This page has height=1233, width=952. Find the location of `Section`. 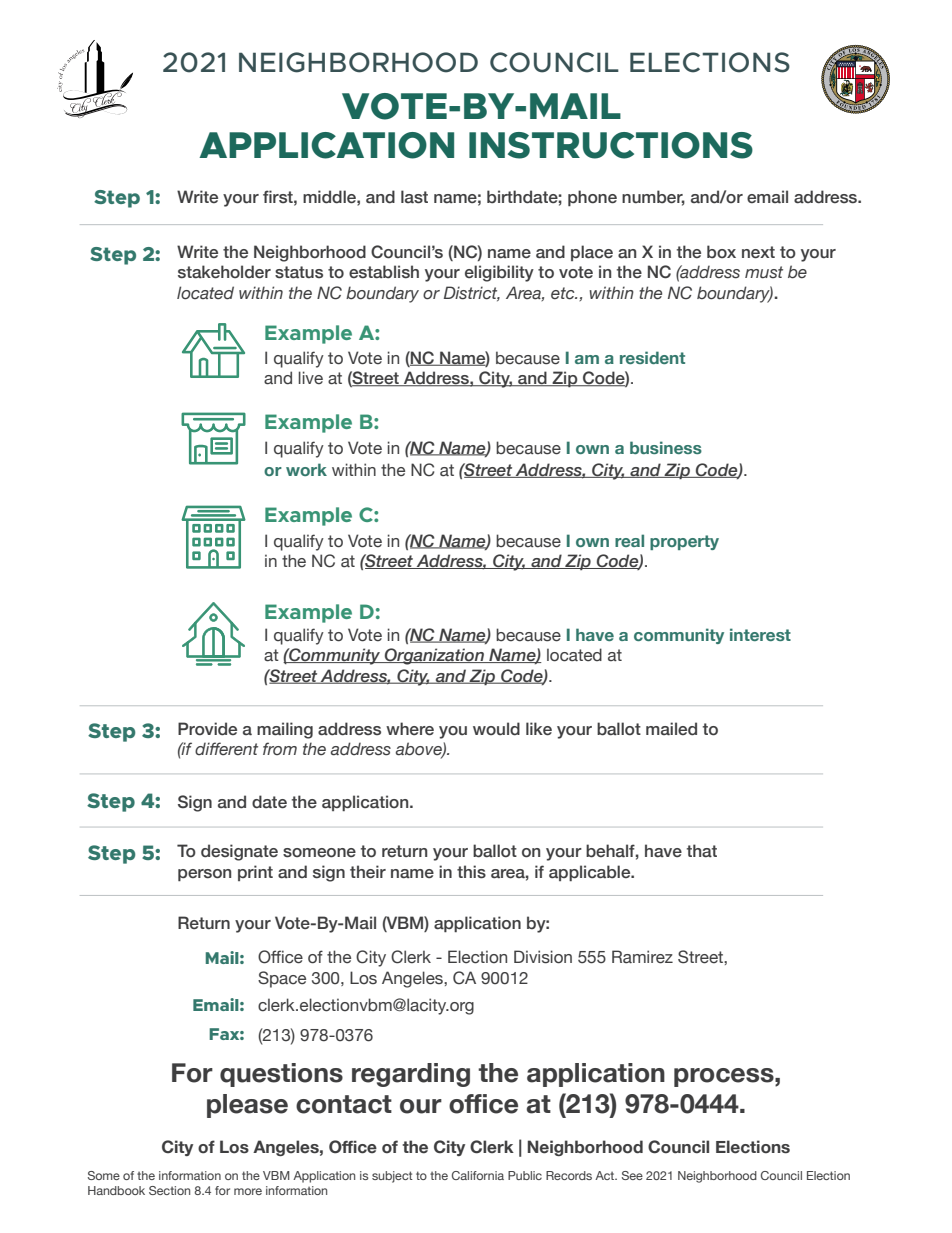

Section is located at coordinates (169, 1190).
